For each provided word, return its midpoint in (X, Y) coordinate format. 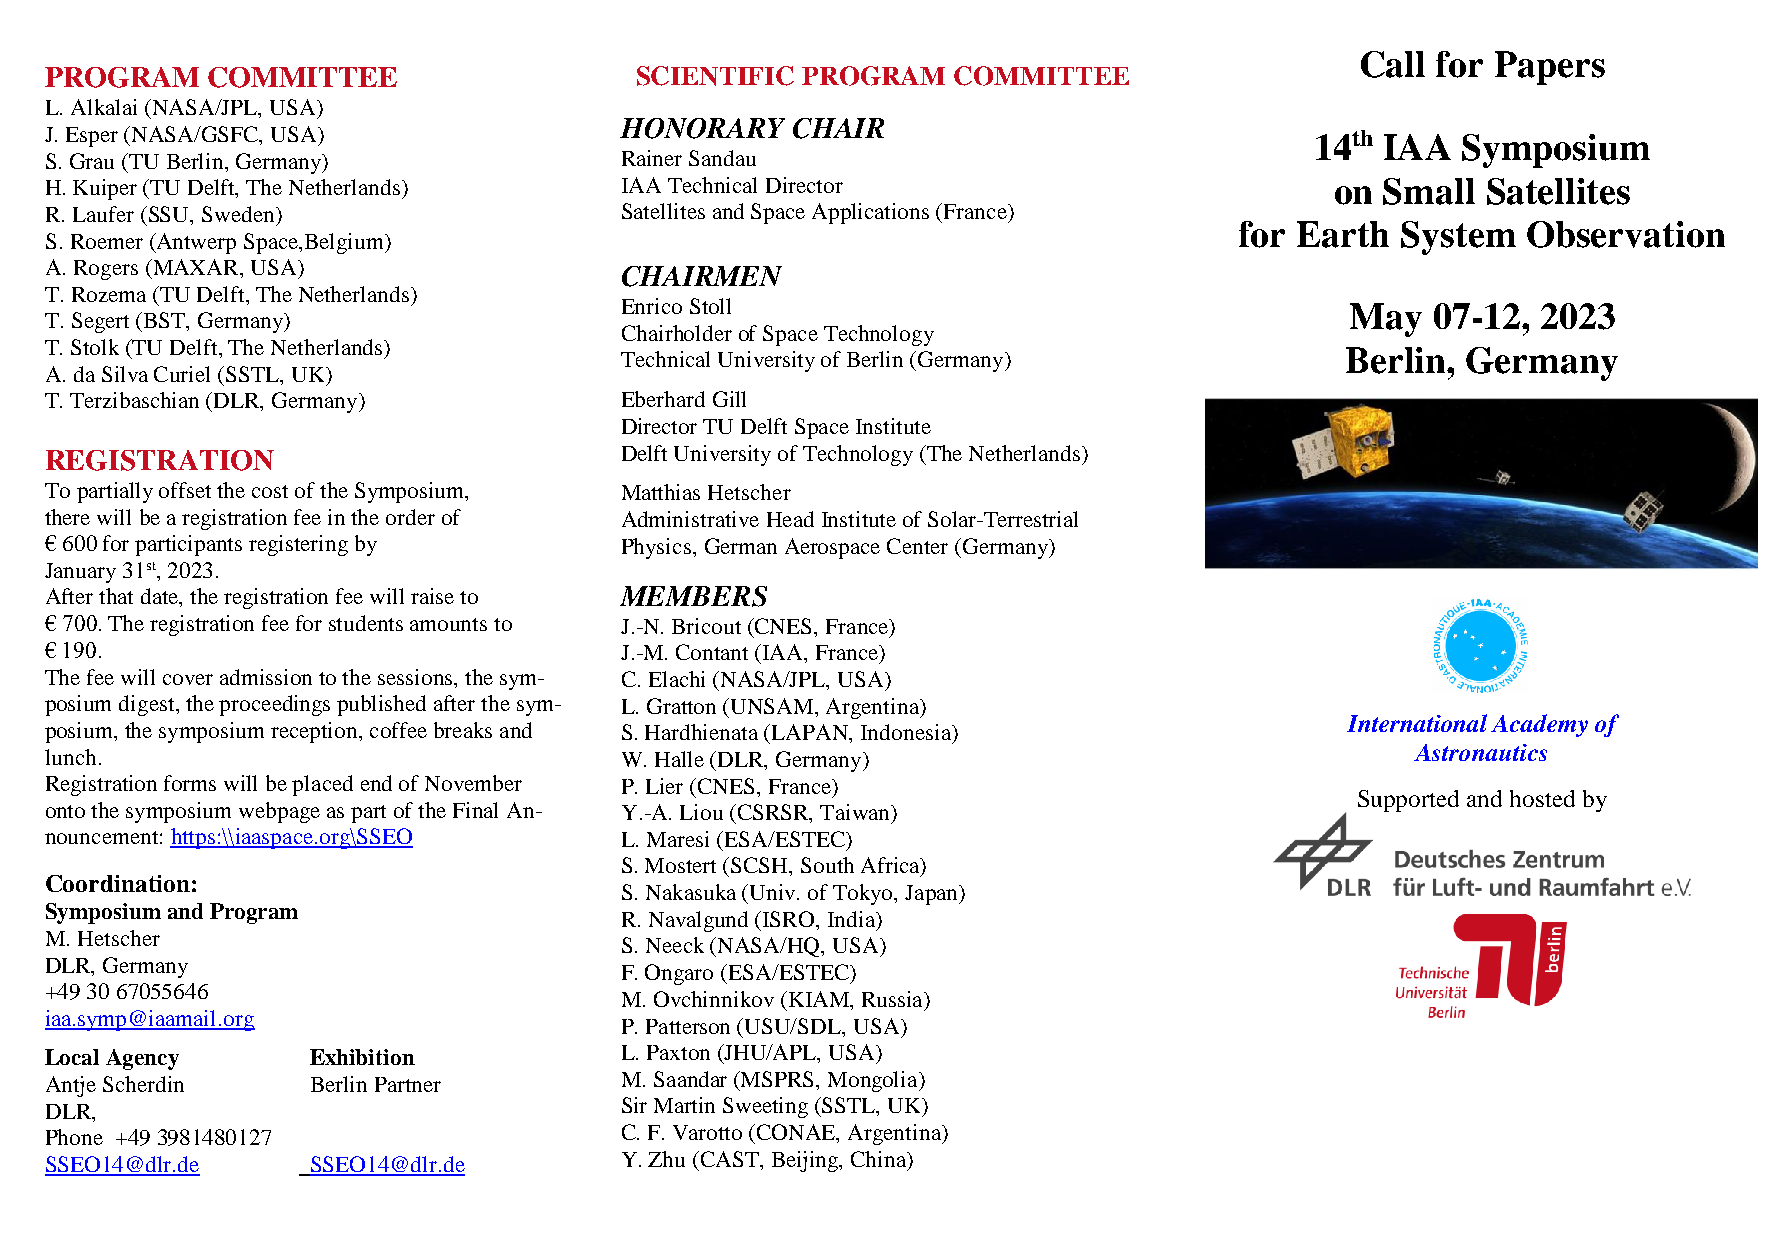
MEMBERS (693, 596)
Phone (74, 1137)
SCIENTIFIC (715, 76)
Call (1393, 64)
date (161, 597)
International (1417, 723)
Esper (92, 137)
